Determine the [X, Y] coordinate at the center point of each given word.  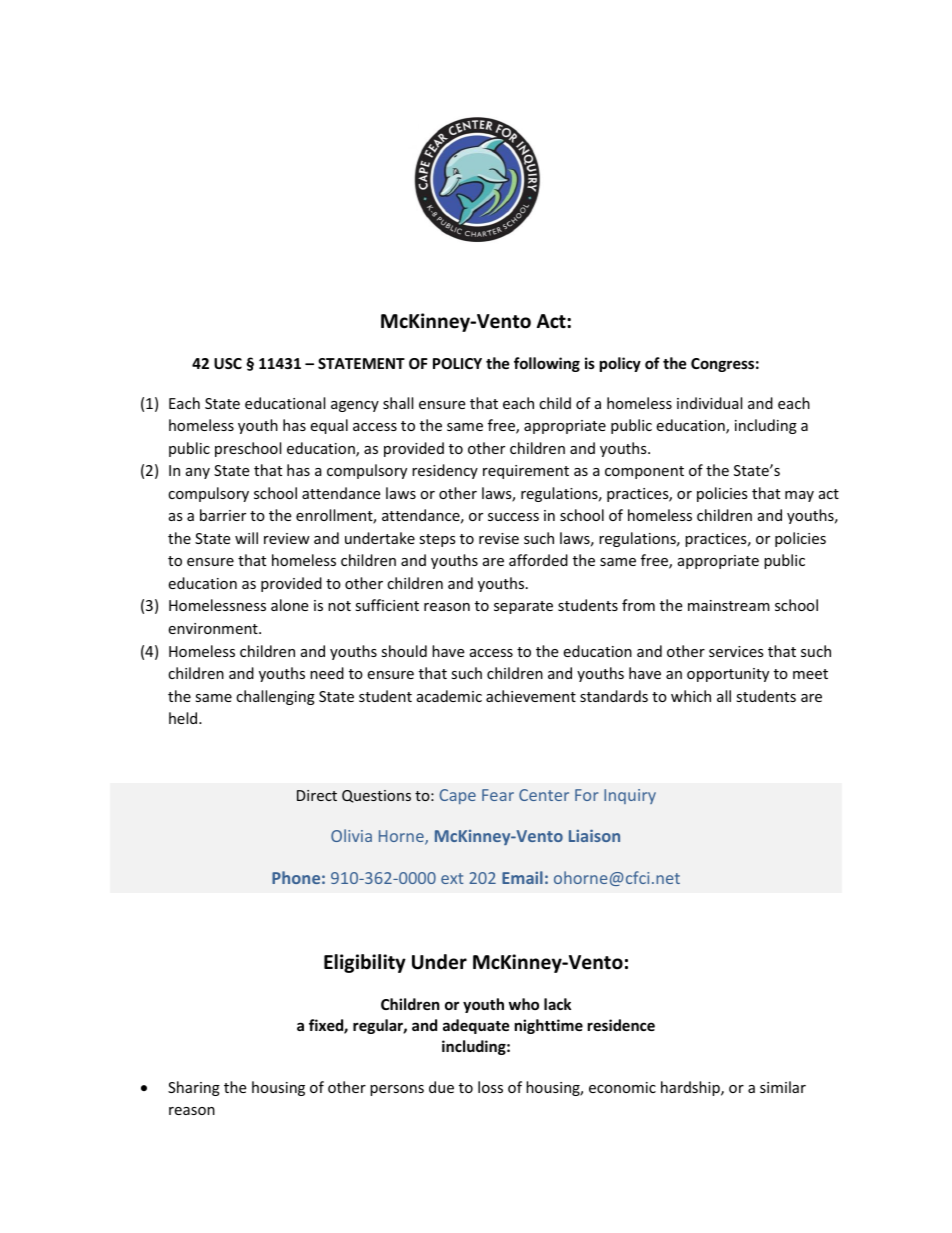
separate [523, 607]
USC [228, 363]
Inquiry [630, 796]
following [547, 364]
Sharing [194, 1088]
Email [522, 877]
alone [289, 605]
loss [490, 1087]
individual [709, 403]
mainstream [729, 605]
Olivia [351, 835]
